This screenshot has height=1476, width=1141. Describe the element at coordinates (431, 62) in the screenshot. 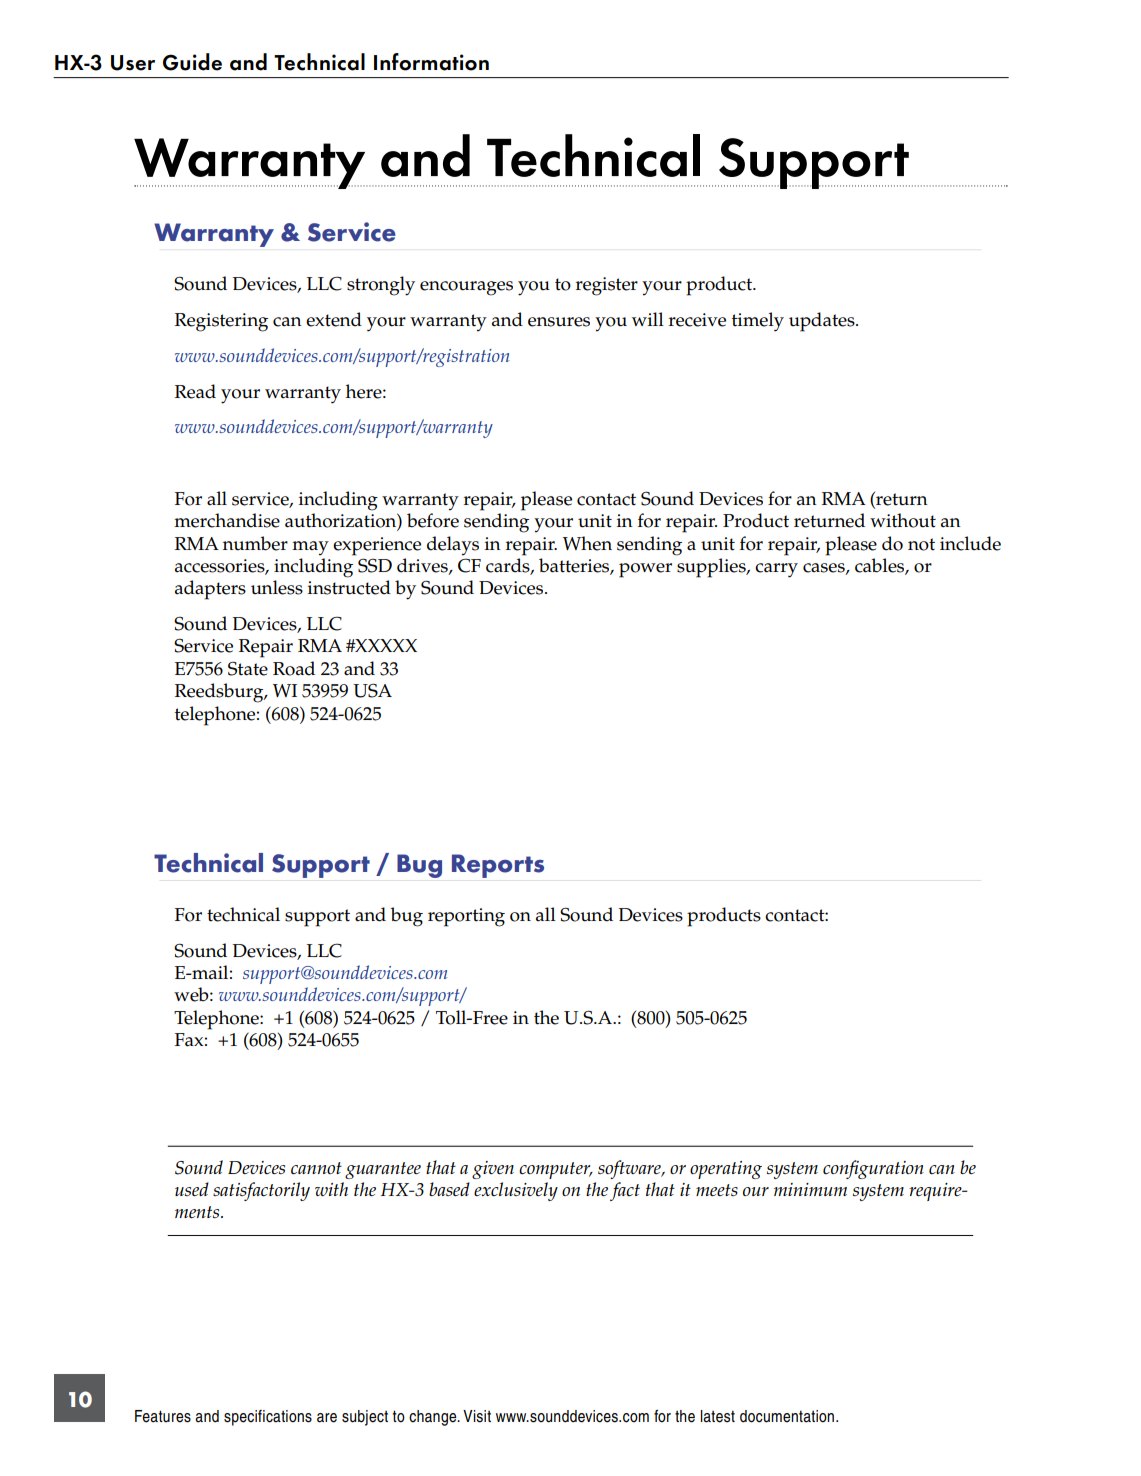

I see `Information` at that location.
